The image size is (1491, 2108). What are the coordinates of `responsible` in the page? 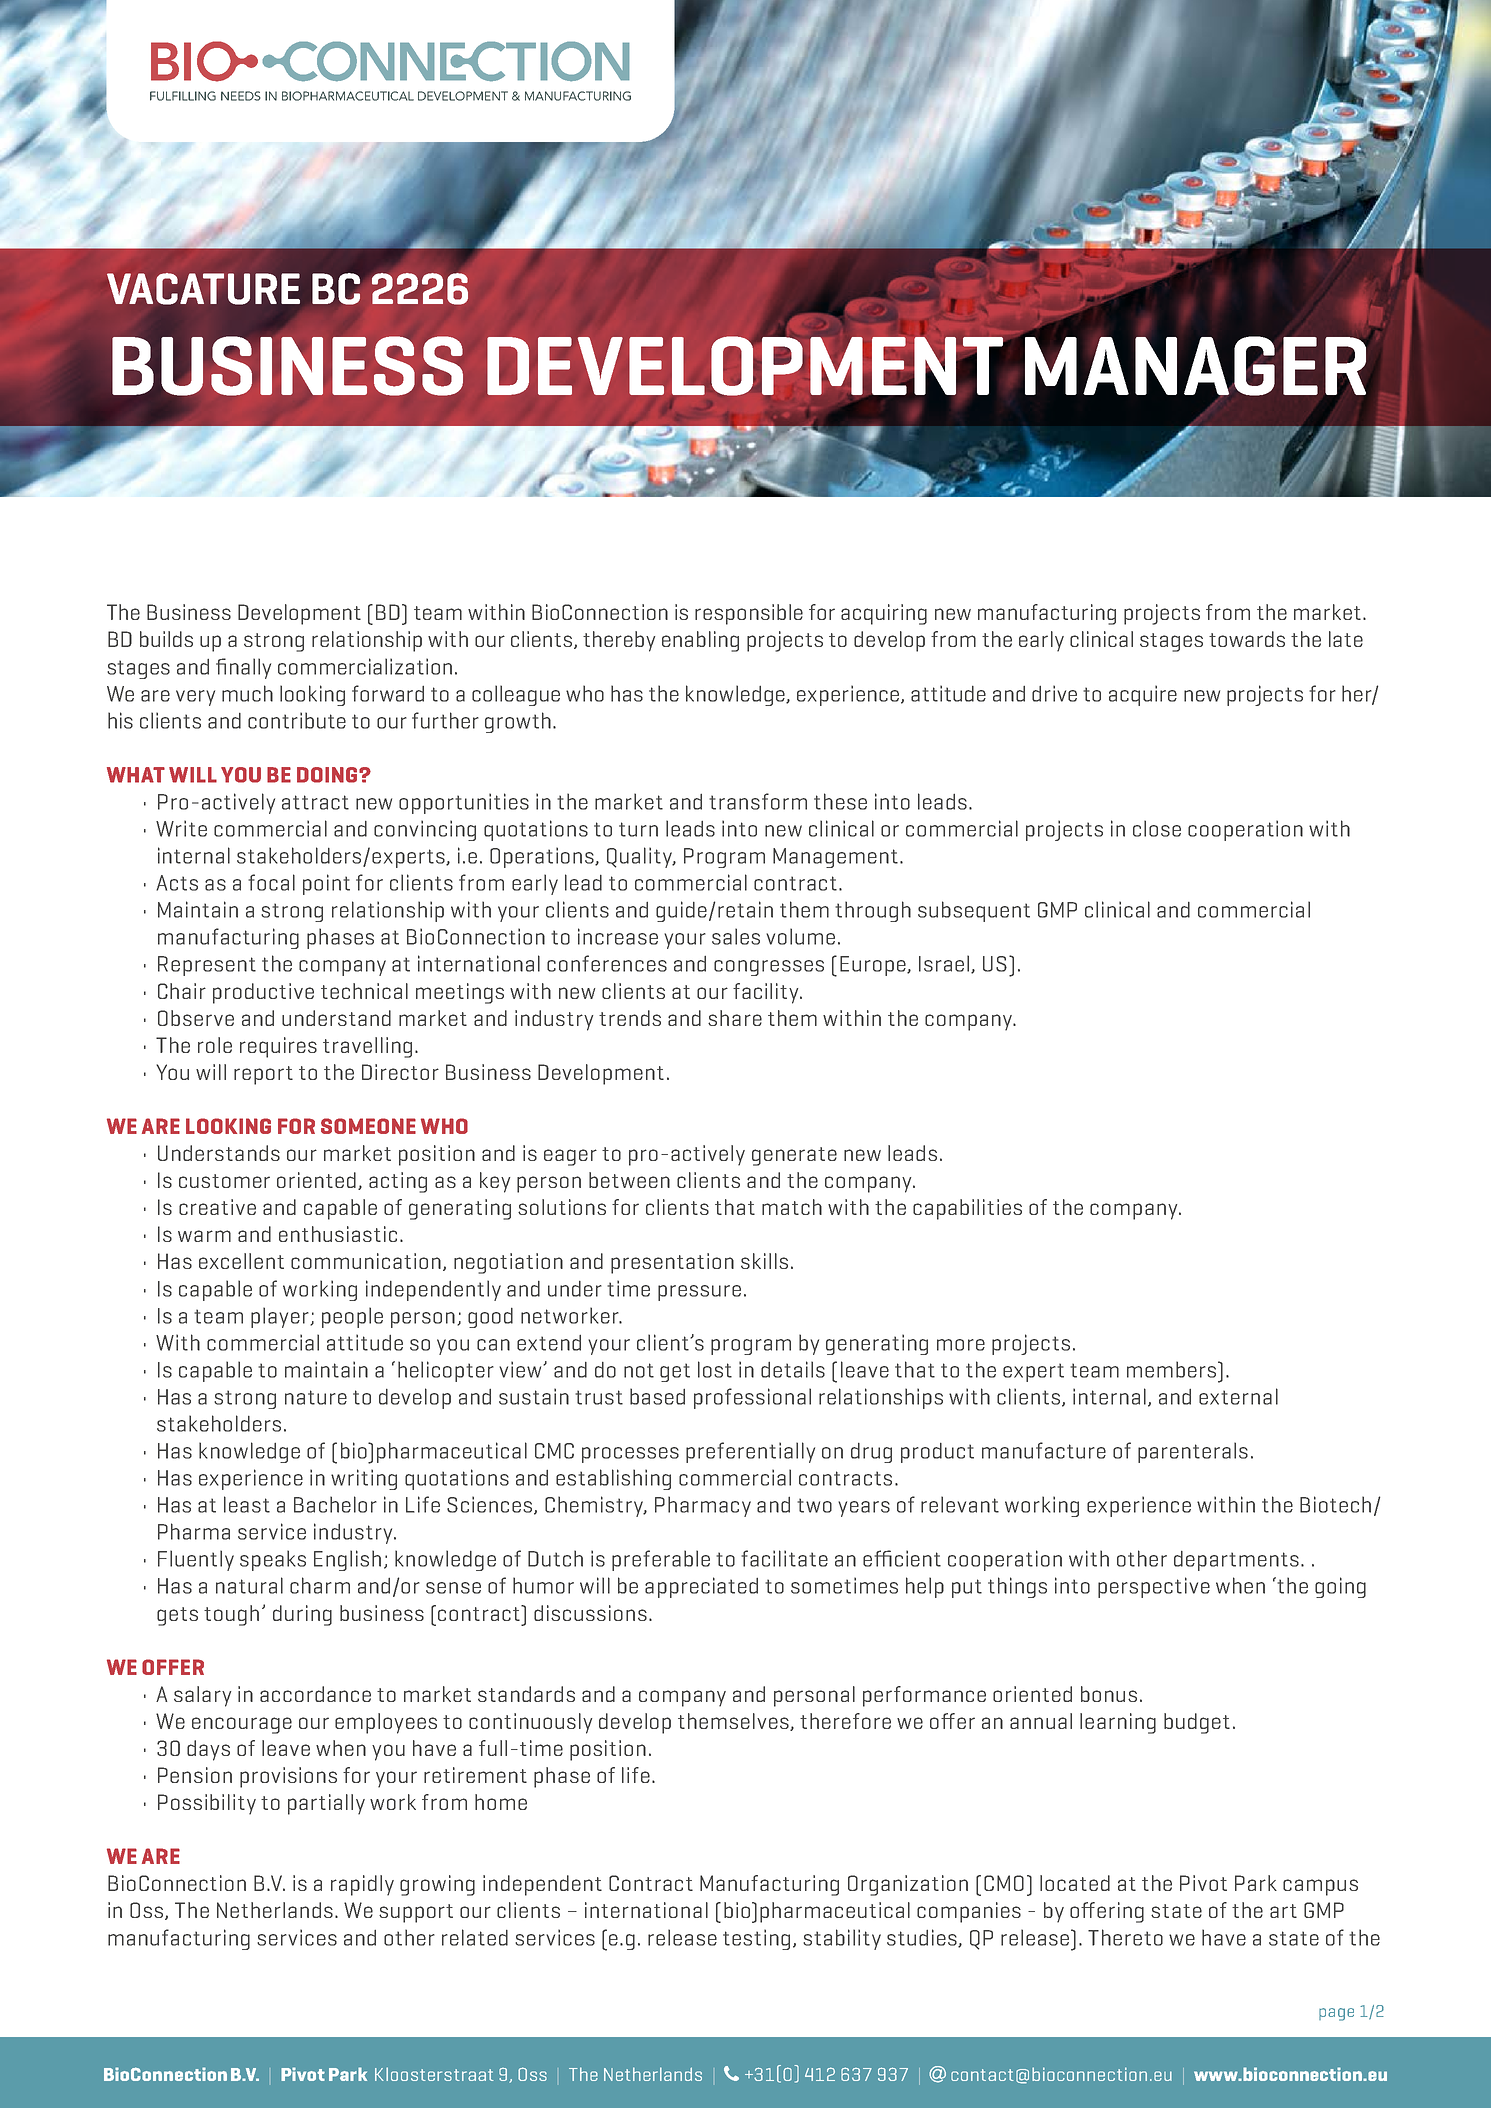 It's located at (749, 614).
